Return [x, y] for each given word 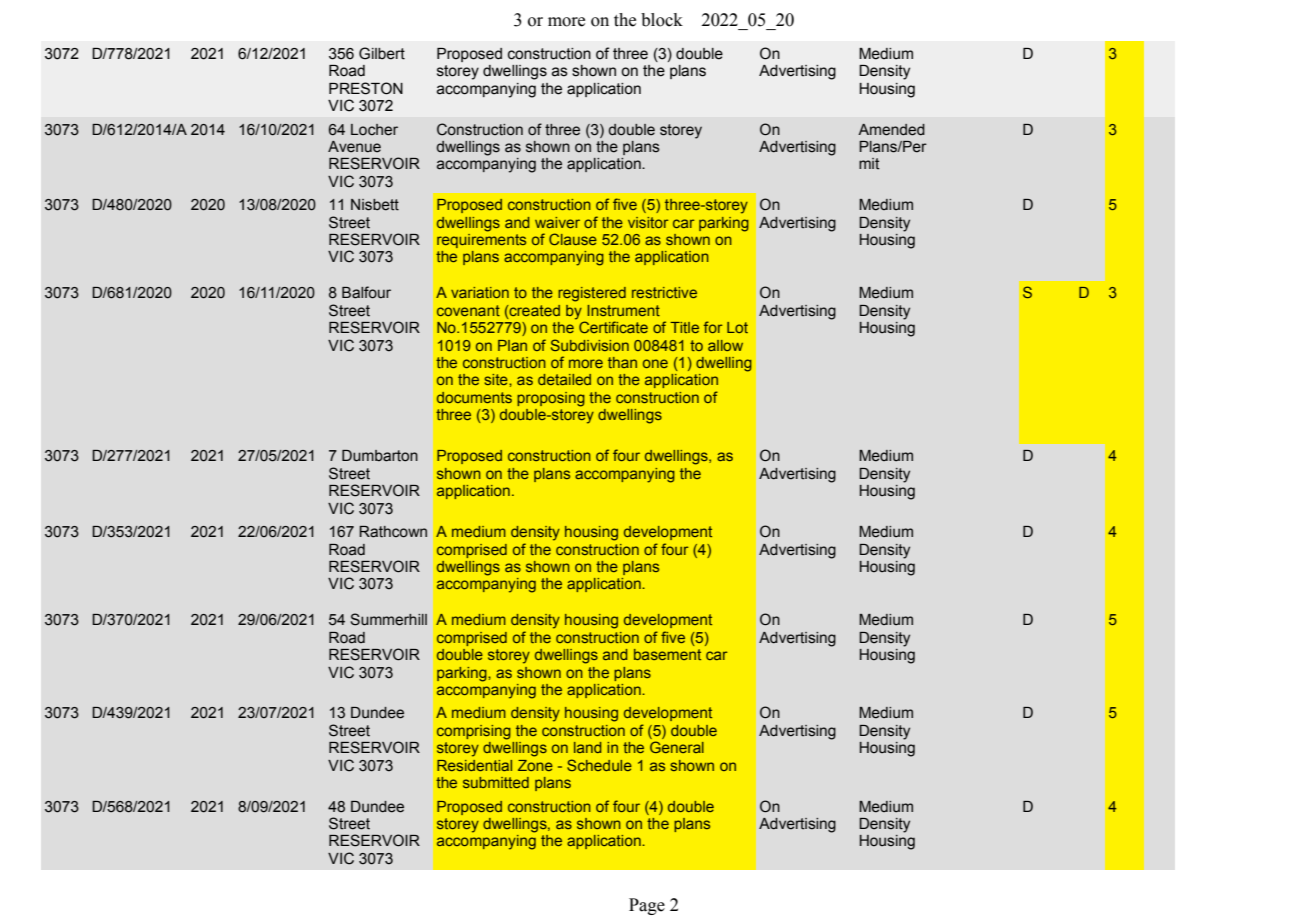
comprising [474, 732]
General [677, 747]
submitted [496, 782]
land [587, 747]
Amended [891, 130]
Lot [737, 327]
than [622, 362]
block [662, 20]
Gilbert [382, 53]
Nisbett [375, 205]
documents [474, 397]
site [497, 379]
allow [725, 345]
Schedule [599, 765]
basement [667, 654]
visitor [648, 222]
